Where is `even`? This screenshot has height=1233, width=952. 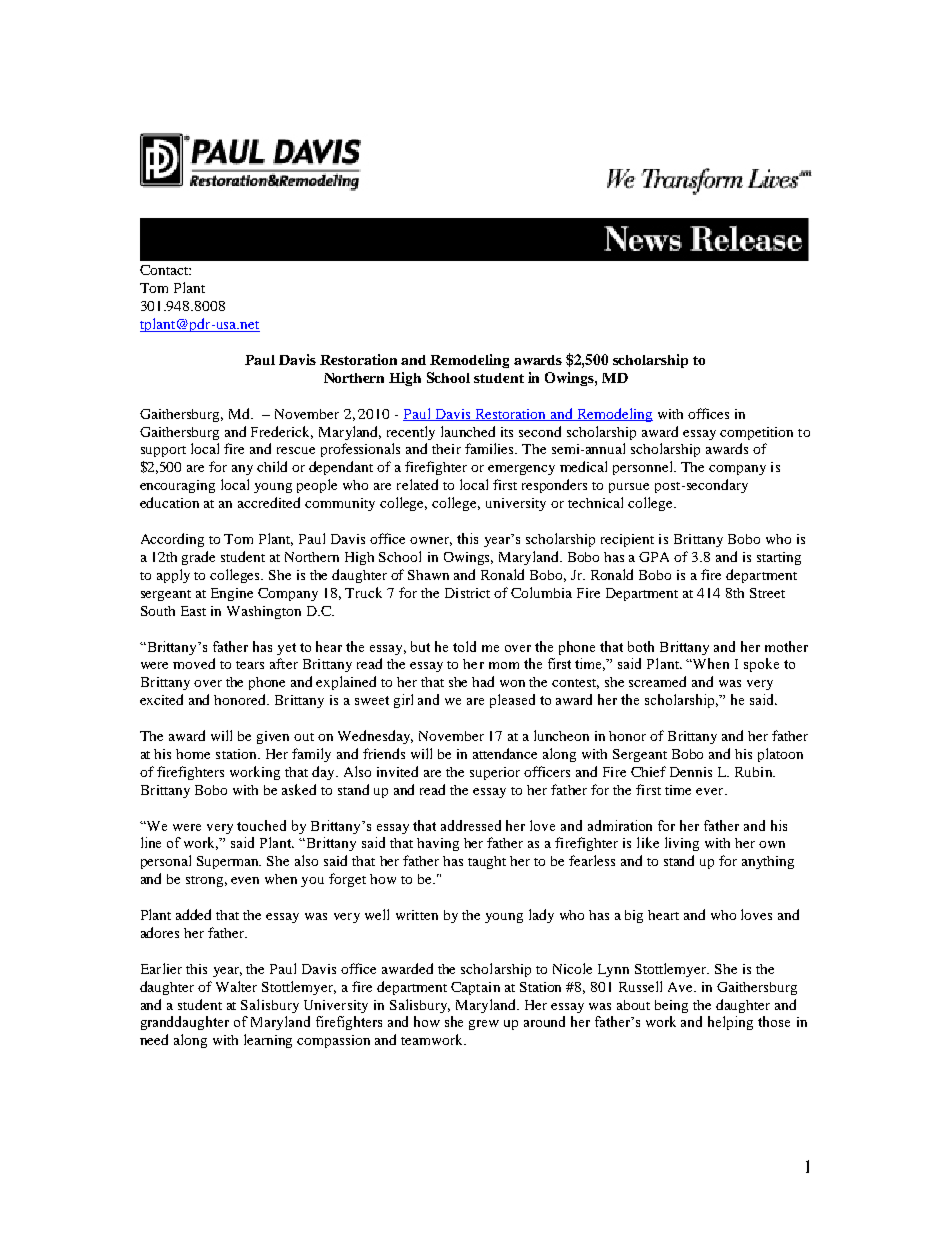
even is located at coordinates (245, 880).
